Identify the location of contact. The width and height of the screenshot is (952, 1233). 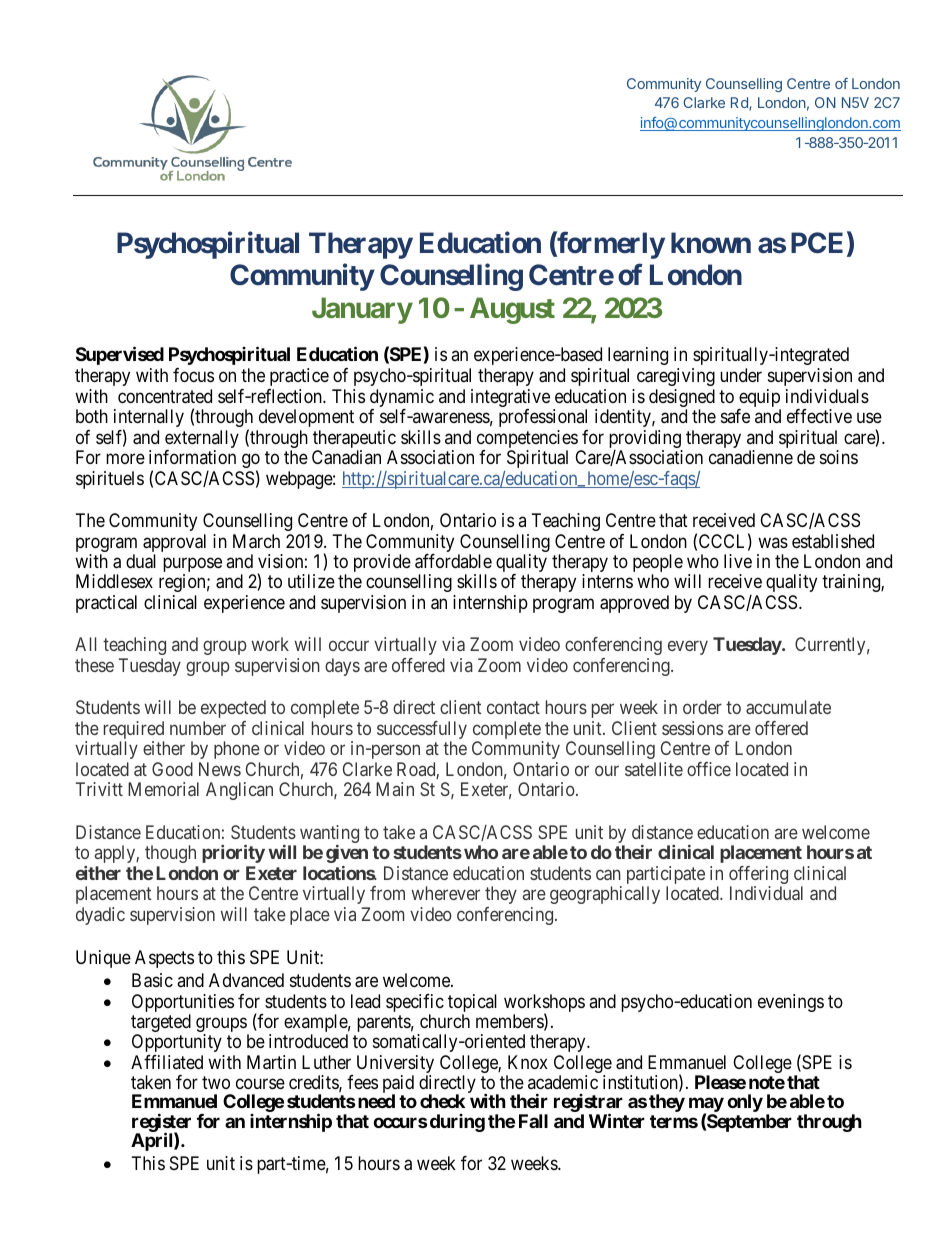
(513, 707).
